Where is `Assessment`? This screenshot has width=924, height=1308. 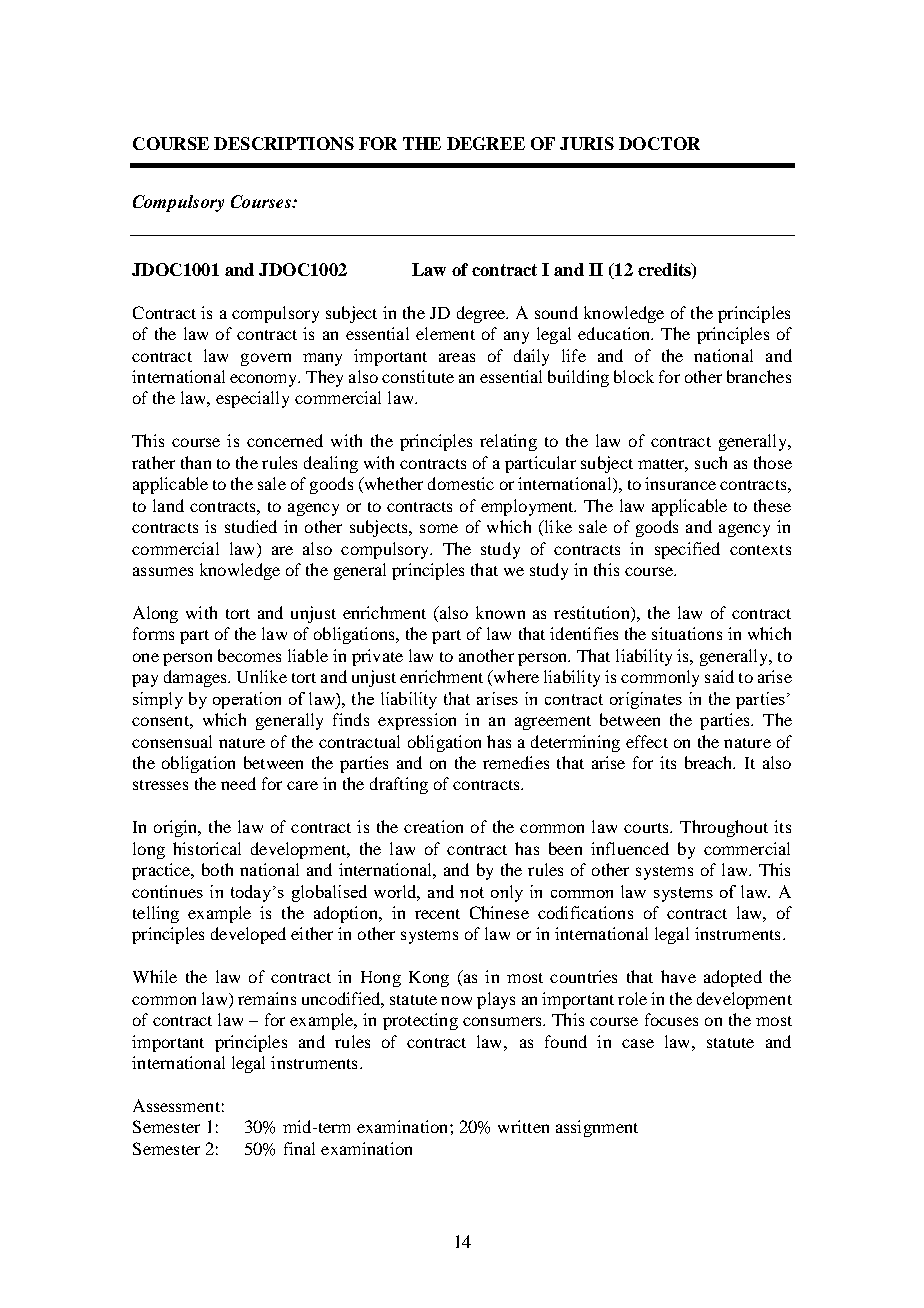 Assessment is located at coordinates (176, 1105).
